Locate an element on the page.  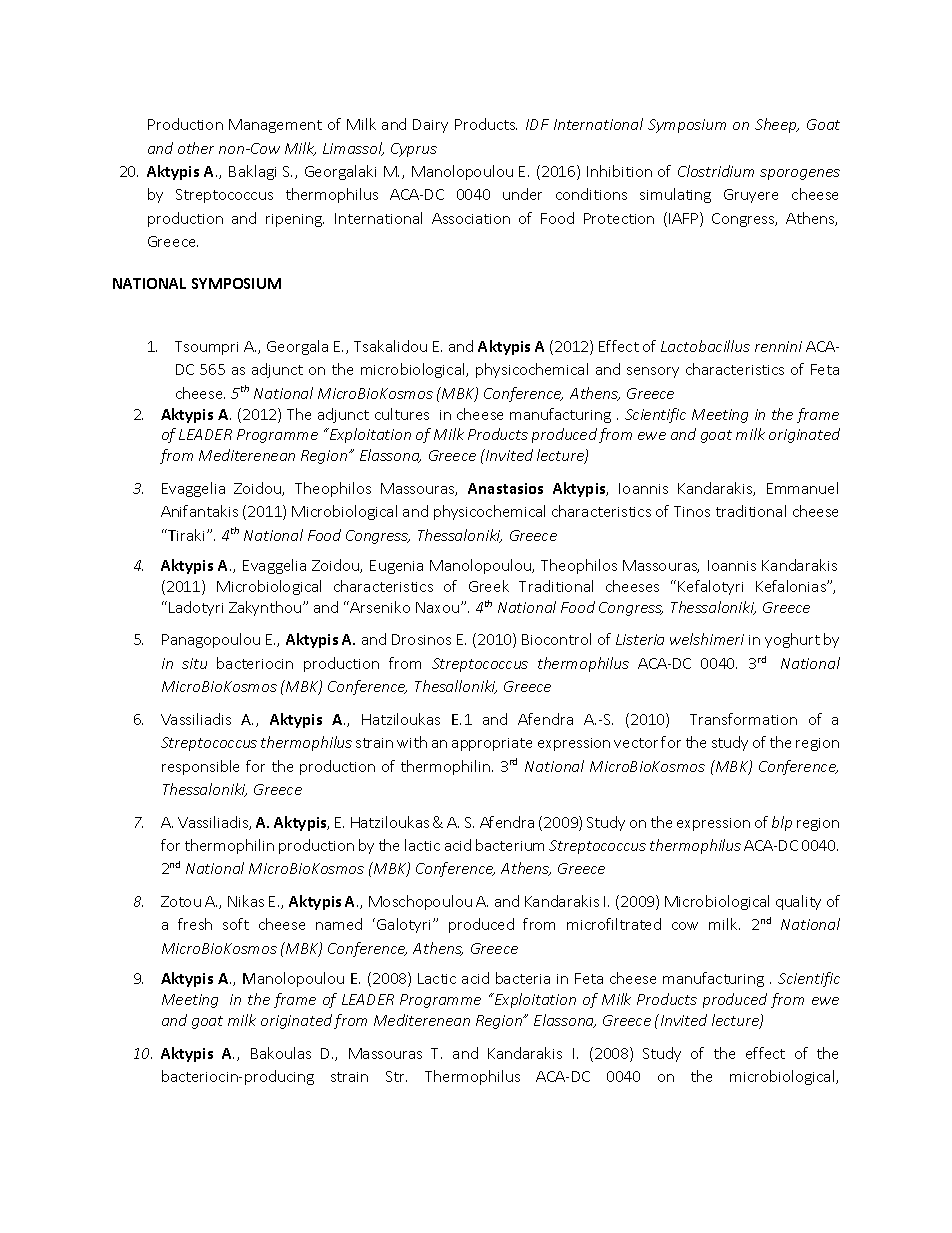
appropriate is located at coordinates (492, 744).
